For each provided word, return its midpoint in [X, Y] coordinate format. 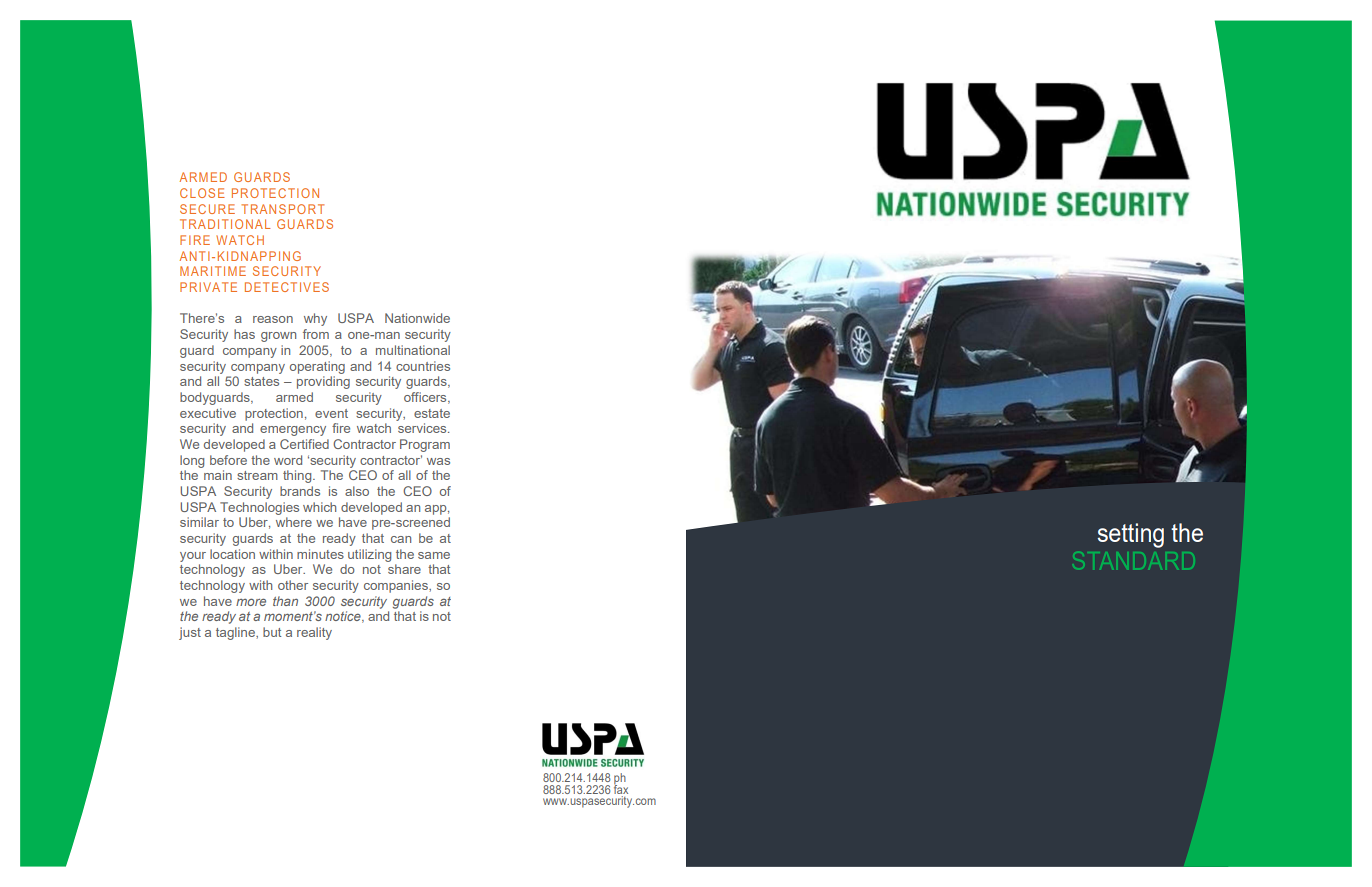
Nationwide [417, 318]
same [434, 555]
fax [621, 788]
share [404, 569]
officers [426, 398]
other [293, 585]
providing [323, 382]
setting [1131, 535]
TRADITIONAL [225, 224]
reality [314, 633]
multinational [413, 350]
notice [344, 617]
